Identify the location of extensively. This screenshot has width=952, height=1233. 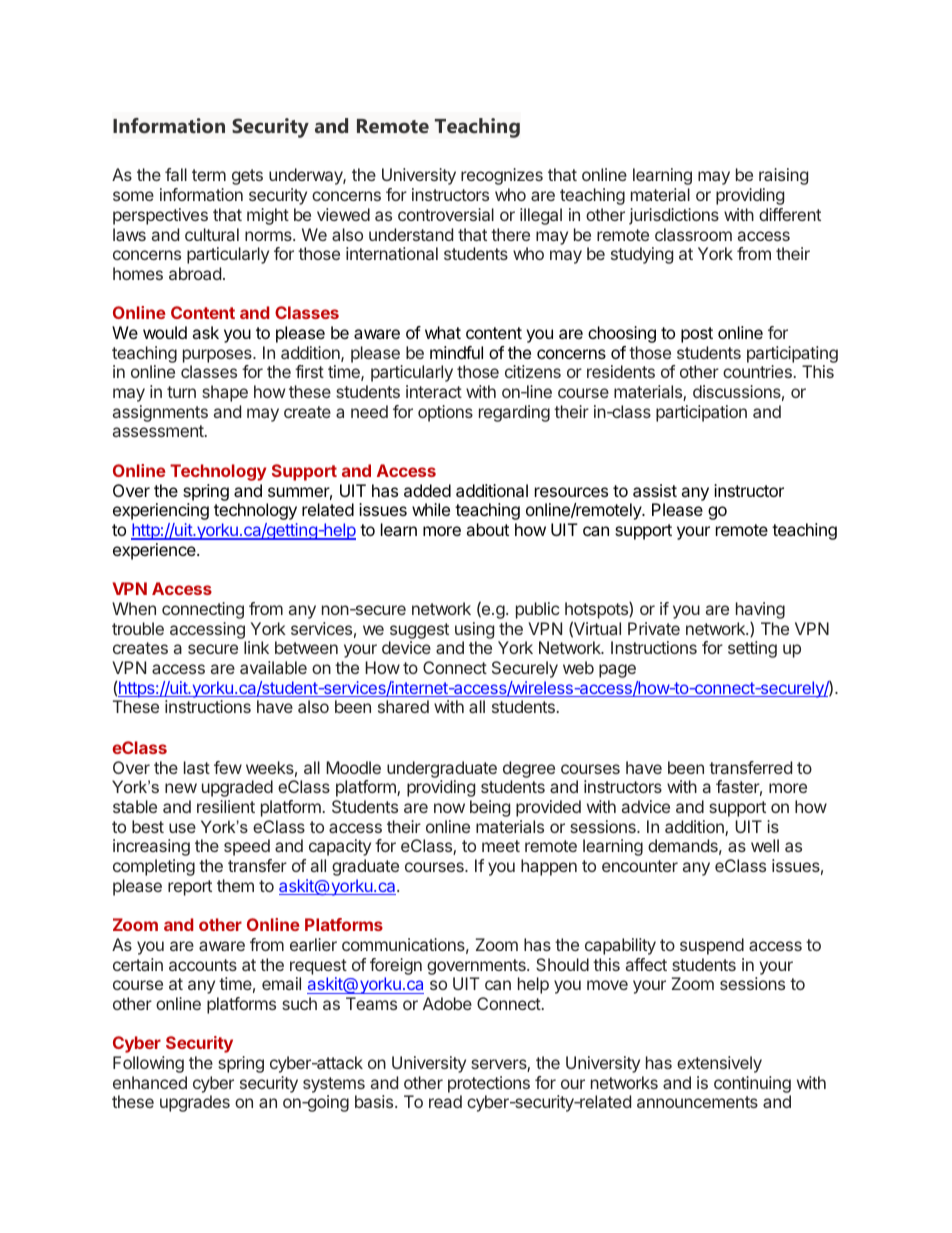
(719, 1064).
